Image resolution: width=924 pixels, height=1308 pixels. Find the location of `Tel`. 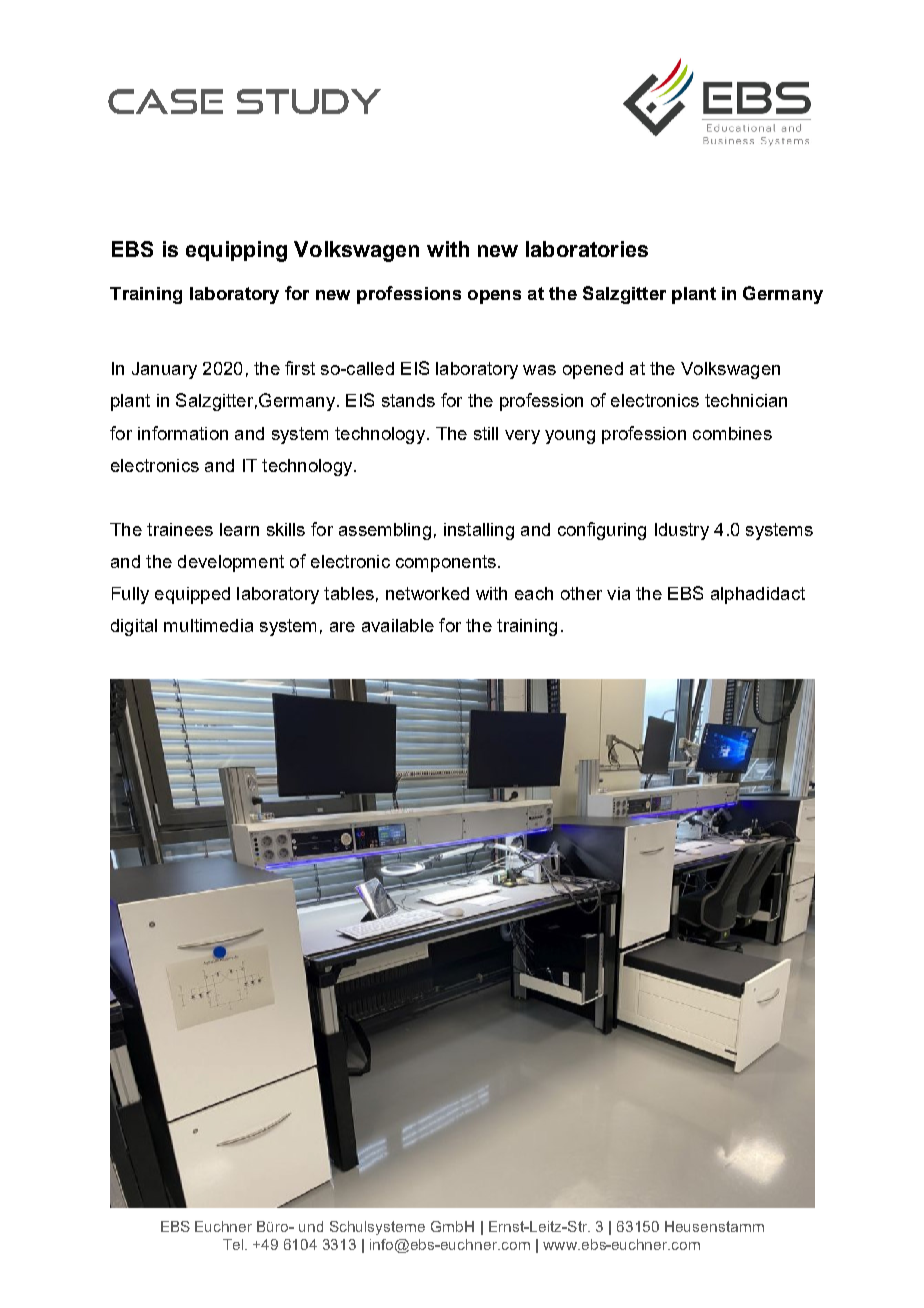

Tel is located at coordinates (234, 1244).
